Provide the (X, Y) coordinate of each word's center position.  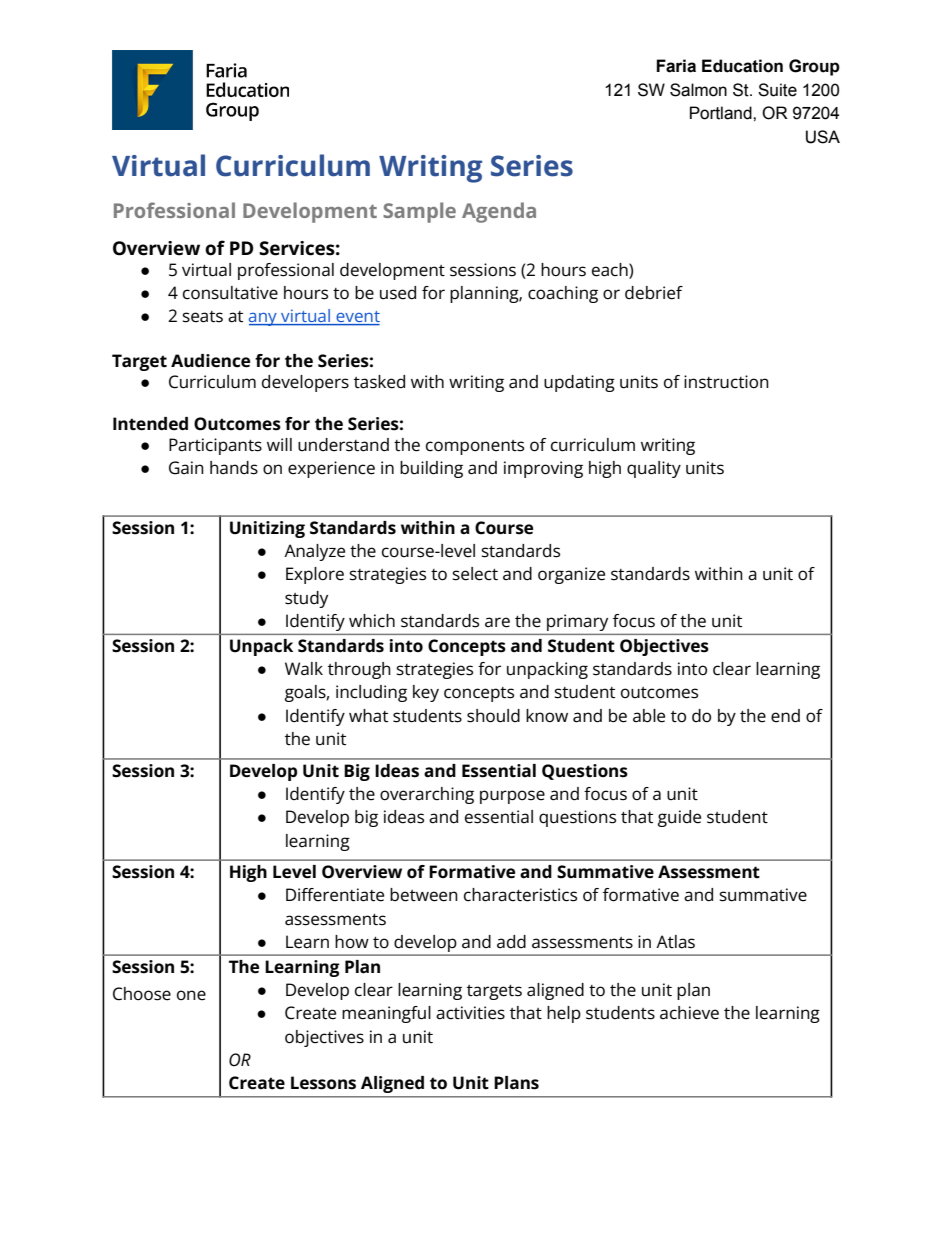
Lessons (323, 1083)
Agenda (499, 212)
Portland (722, 113)
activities (470, 1013)
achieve (689, 1013)
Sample (419, 212)
